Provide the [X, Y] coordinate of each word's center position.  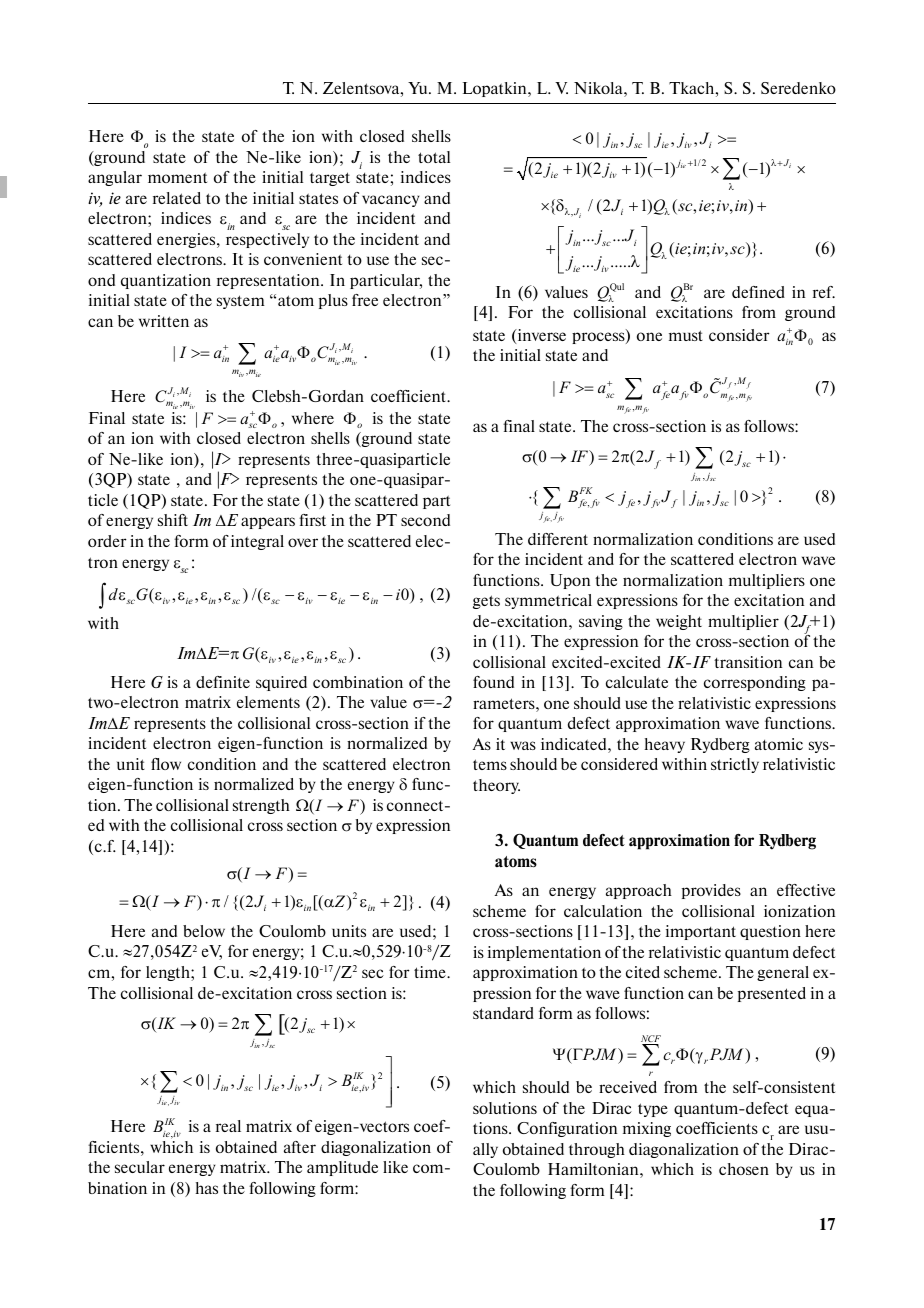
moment [177, 177]
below [204, 931]
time [431, 972]
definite [223, 682]
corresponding [755, 683]
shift [173, 520]
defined [758, 292]
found [493, 682]
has [206, 1188]
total [434, 157]
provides [711, 891]
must [686, 335]
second [425, 520]
